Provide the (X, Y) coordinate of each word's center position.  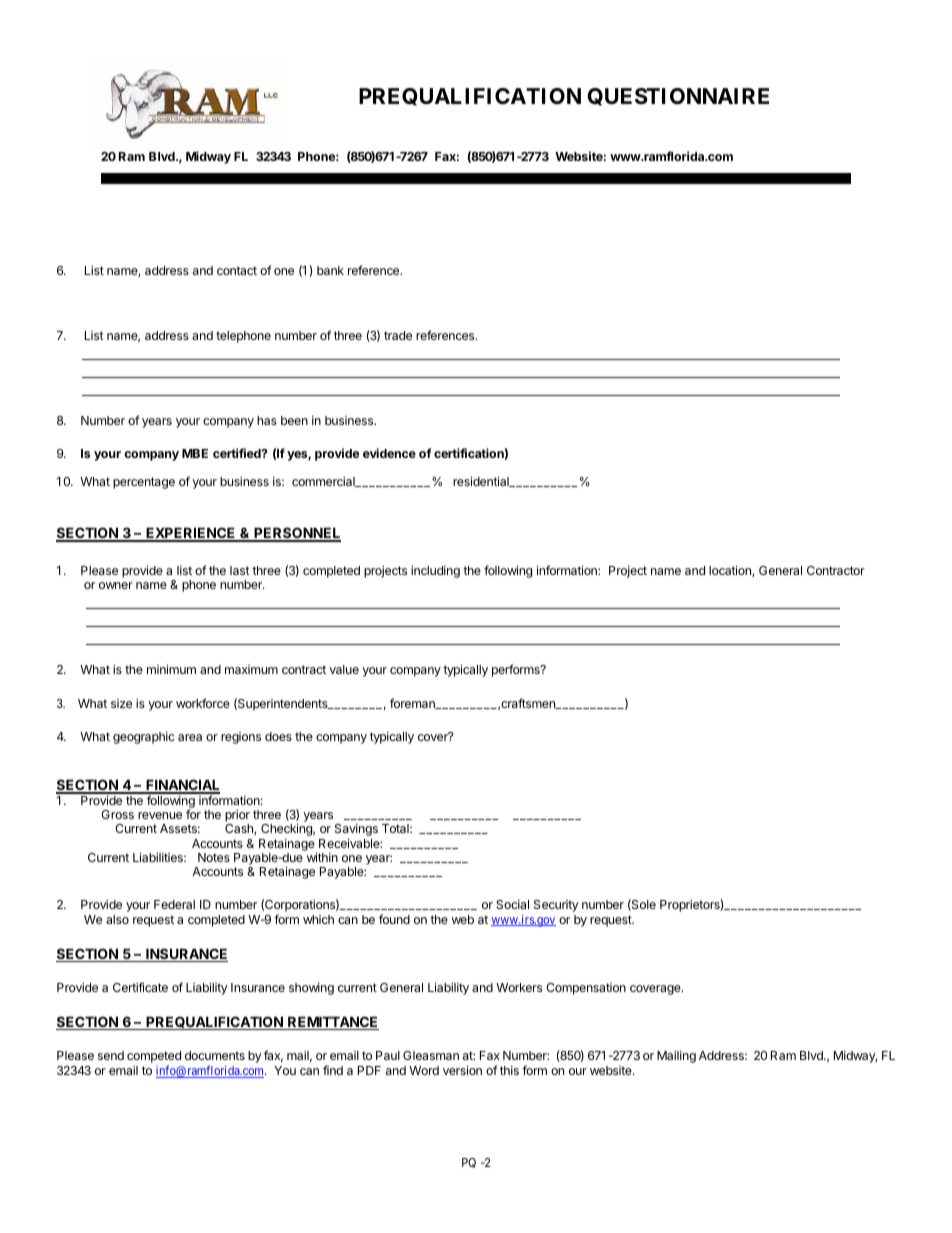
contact (237, 270)
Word (424, 1070)
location (731, 571)
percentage (144, 483)
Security (556, 906)
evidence (389, 453)
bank (330, 270)
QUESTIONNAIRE (678, 97)
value (344, 669)
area (190, 737)
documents (215, 1055)
